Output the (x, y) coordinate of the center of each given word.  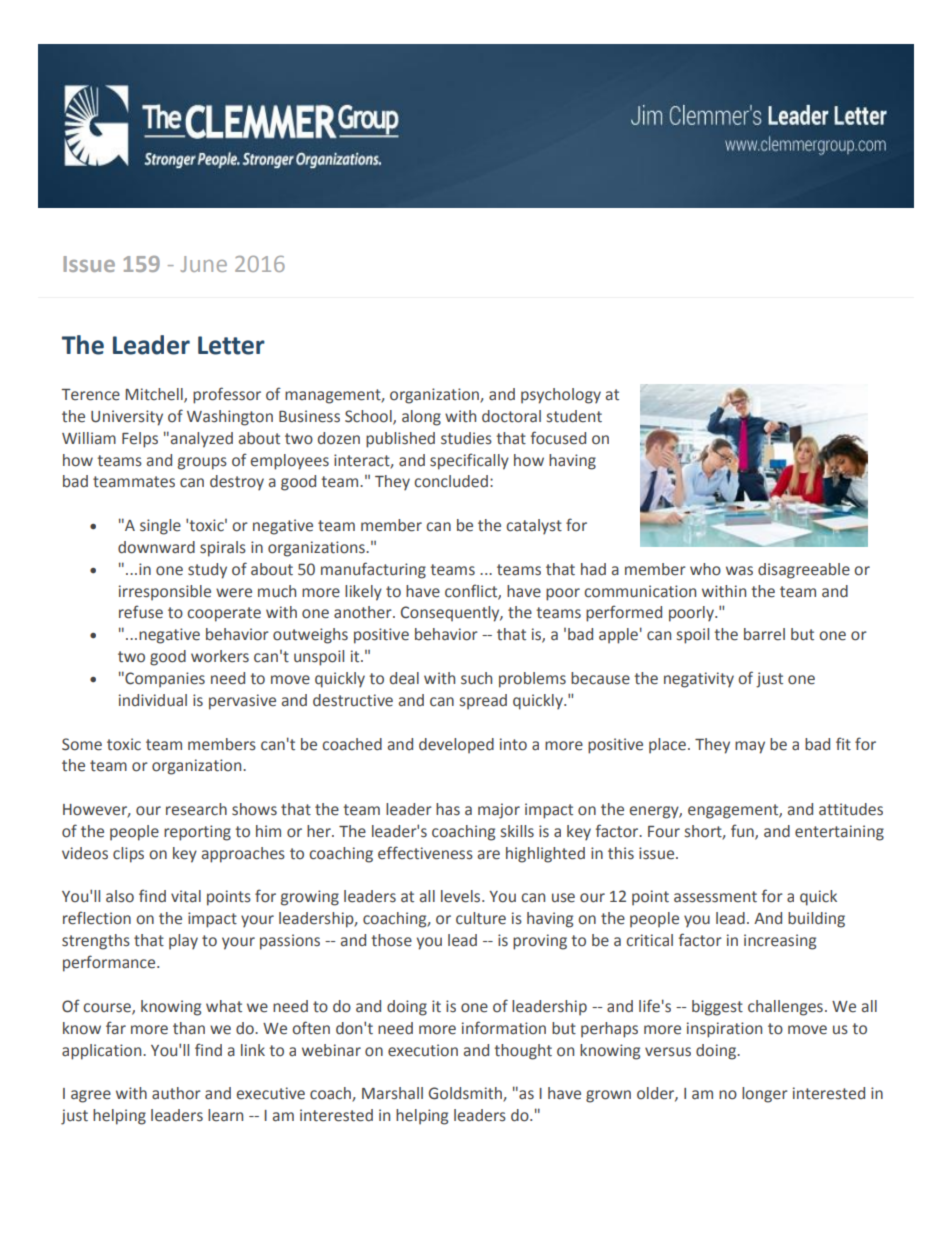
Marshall (392, 1093)
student (574, 416)
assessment (715, 897)
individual (153, 700)
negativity (699, 680)
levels (462, 896)
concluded (451, 481)
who (705, 569)
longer (765, 1095)
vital (186, 896)
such (476, 678)
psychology (561, 396)
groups (202, 463)
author (176, 1093)
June (203, 264)
